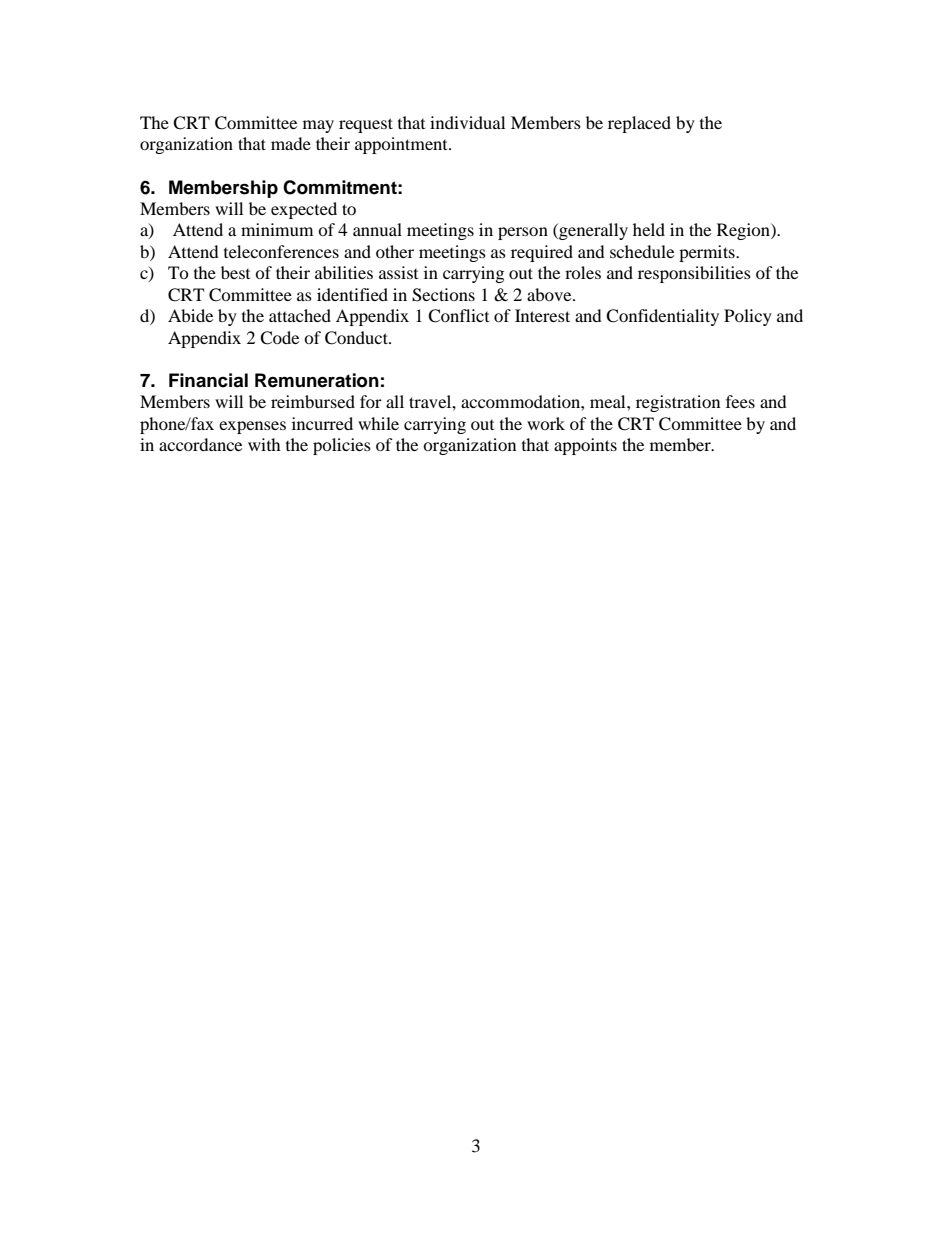 This page has width=952, height=1233. What do you see at coordinates (458, 316) in the page?
I see `Conflict` at bounding box center [458, 316].
